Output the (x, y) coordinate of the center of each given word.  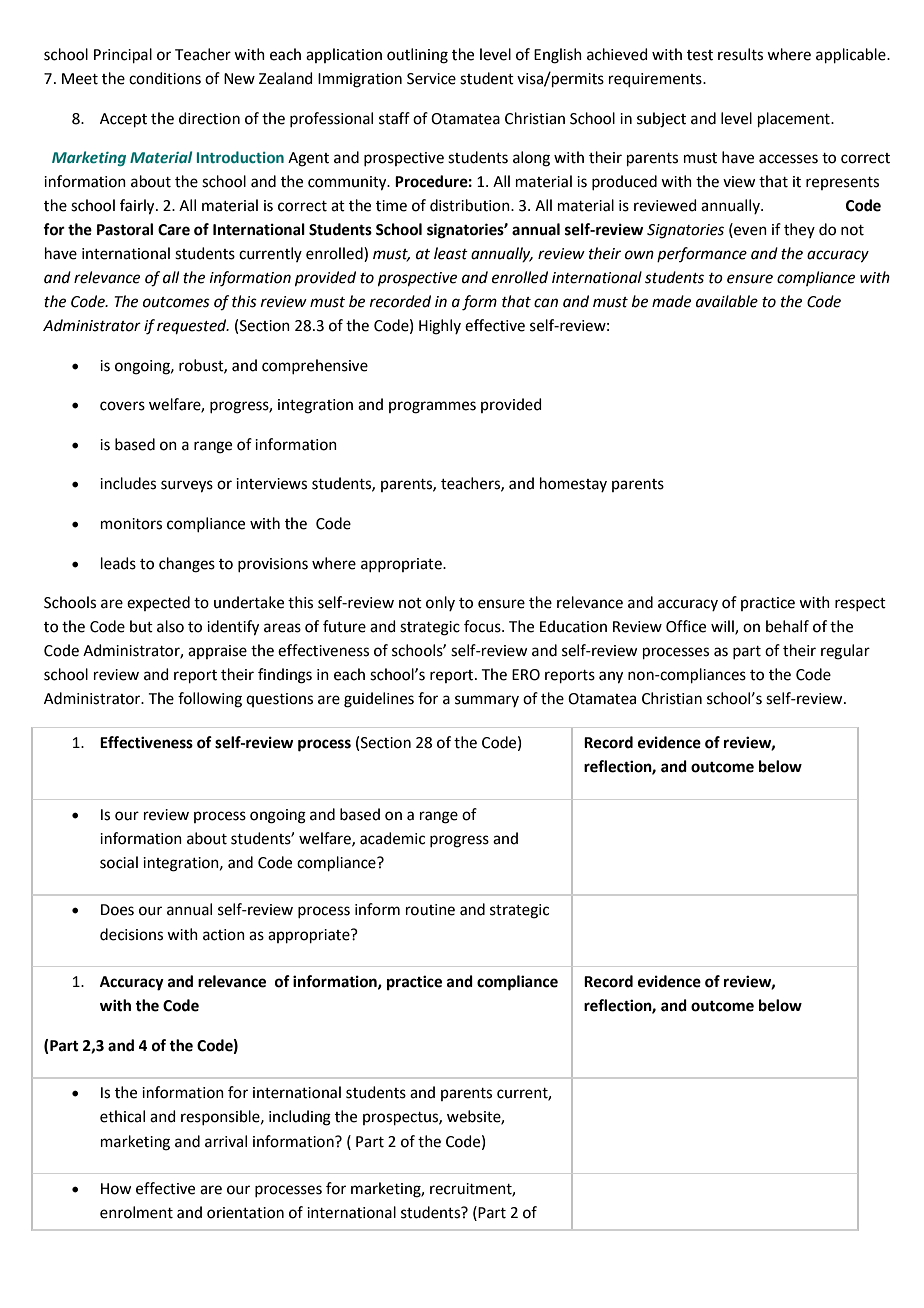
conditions (165, 78)
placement (795, 119)
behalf (787, 626)
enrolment (136, 1212)
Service (431, 79)
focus (483, 626)
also (170, 626)
